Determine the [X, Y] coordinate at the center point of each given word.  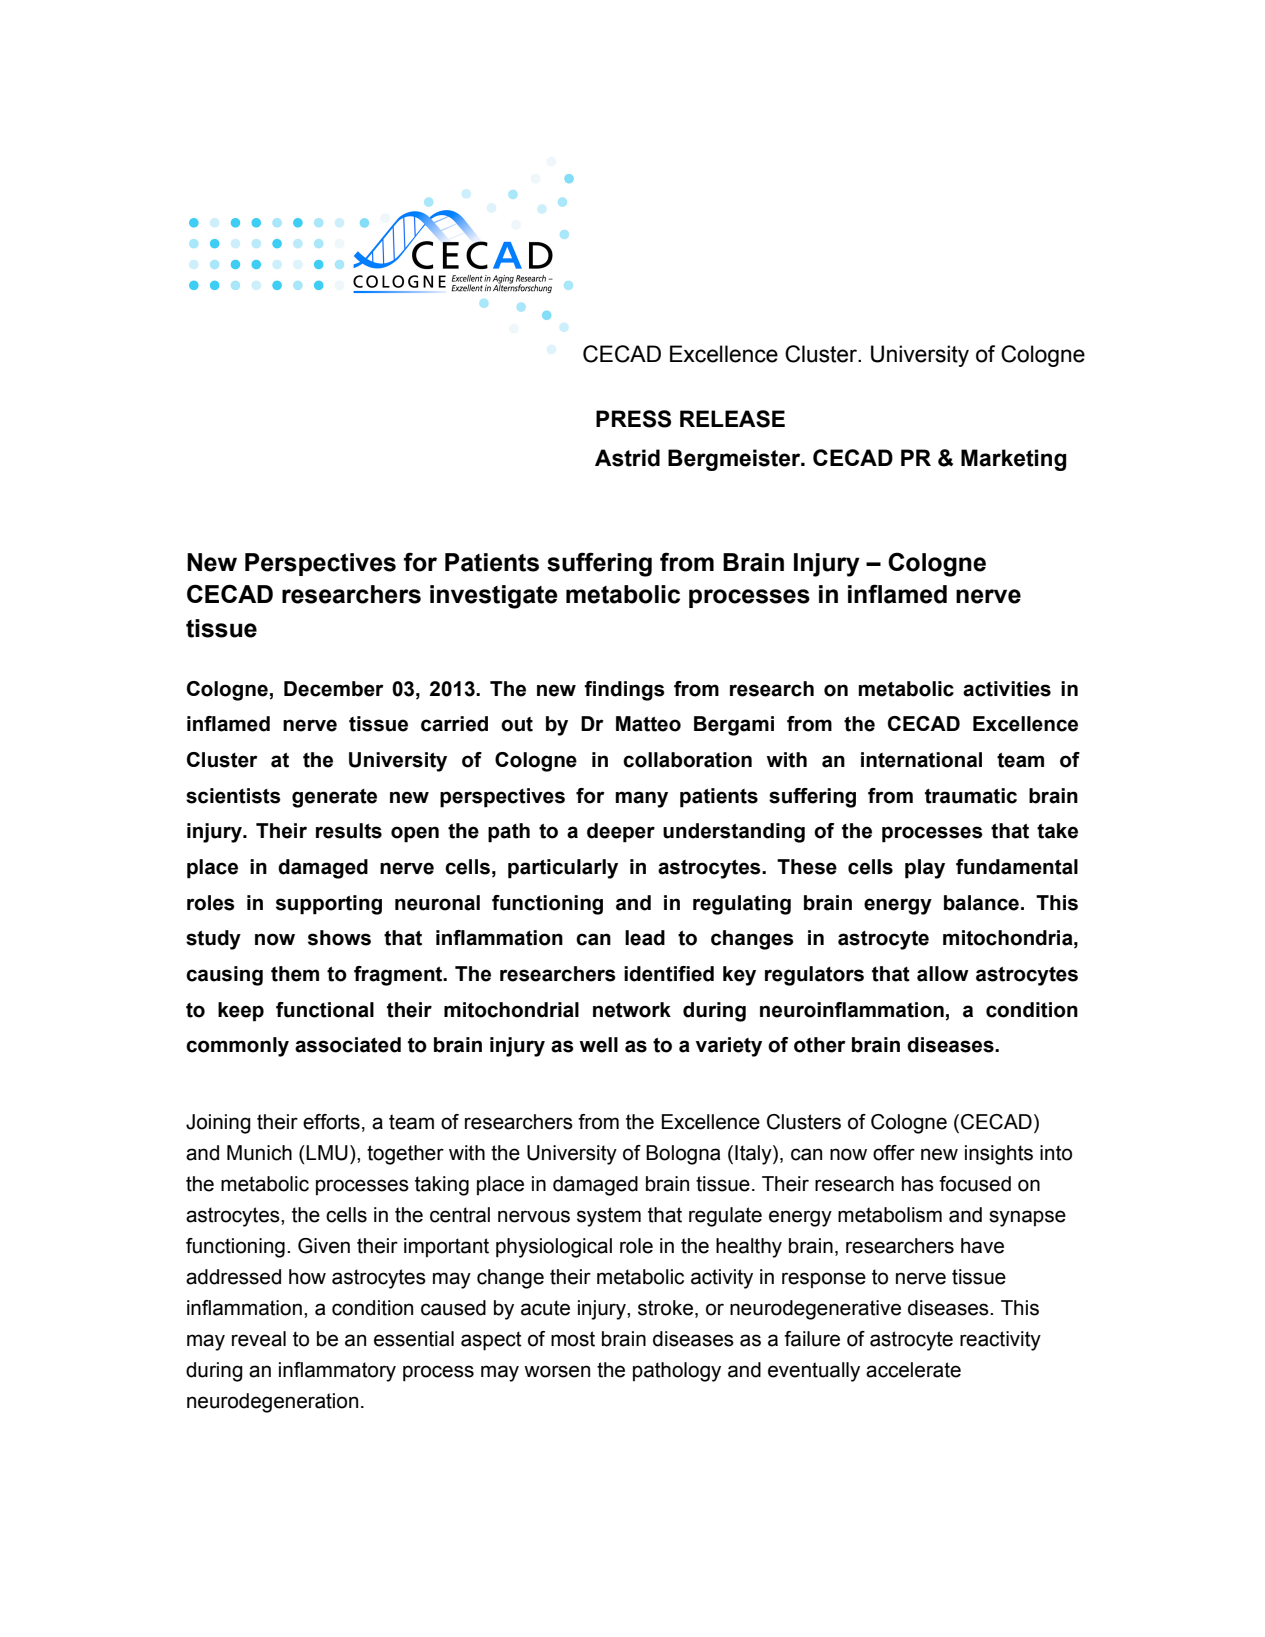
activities [1007, 689]
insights [999, 1155]
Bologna [683, 1155]
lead [645, 938]
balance [981, 903]
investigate [494, 597]
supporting [329, 905]
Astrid [627, 458]
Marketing [1014, 460]
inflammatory [337, 1372]
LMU [327, 1153]
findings [624, 691]
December [334, 689]
